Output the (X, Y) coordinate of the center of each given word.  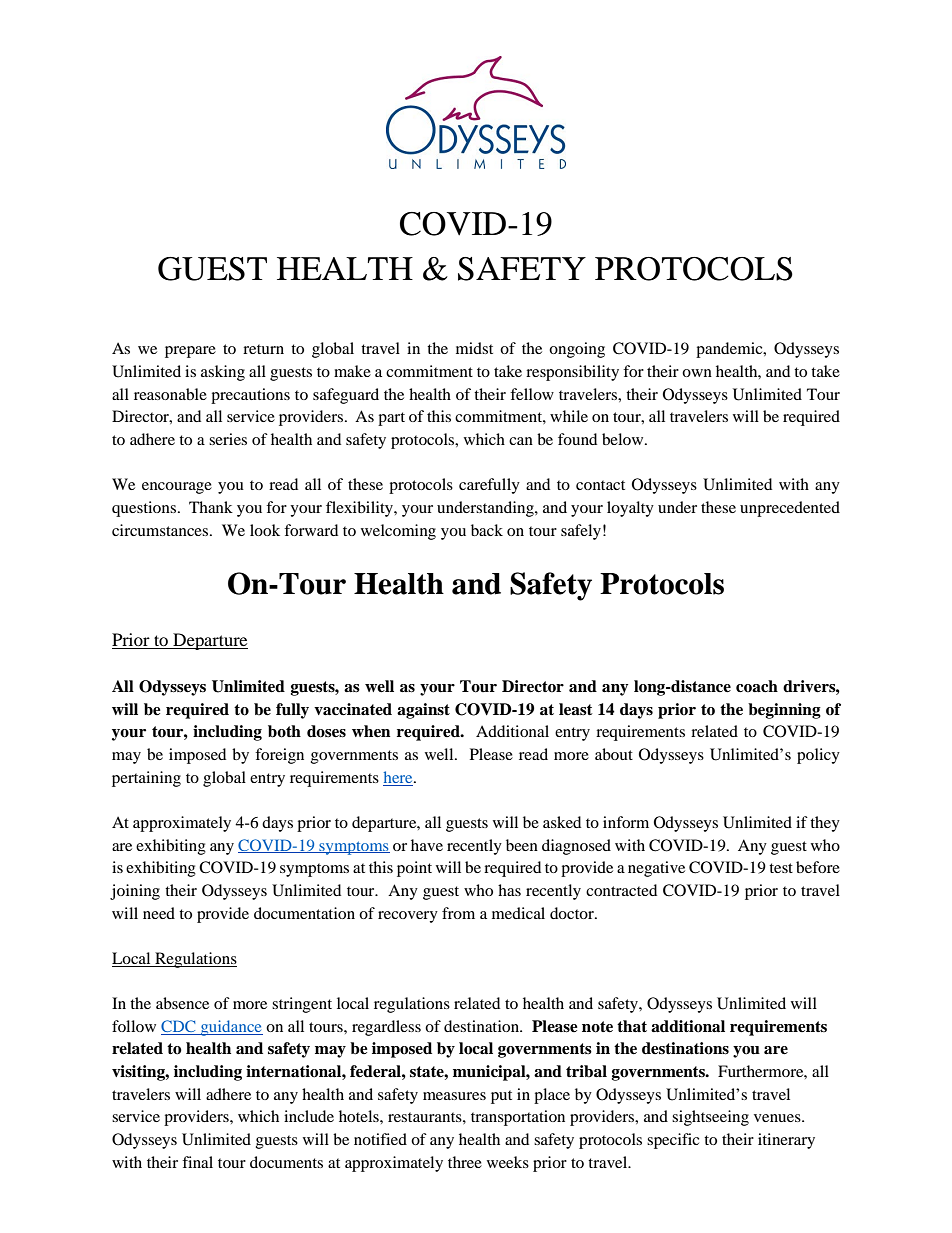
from (458, 913)
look (265, 530)
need (159, 913)
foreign (279, 756)
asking (223, 373)
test (781, 868)
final (197, 1162)
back (487, 530)
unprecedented (790, 509)
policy (818, 756)
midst (474, 348)
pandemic (730, 350)
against (423, 711)
